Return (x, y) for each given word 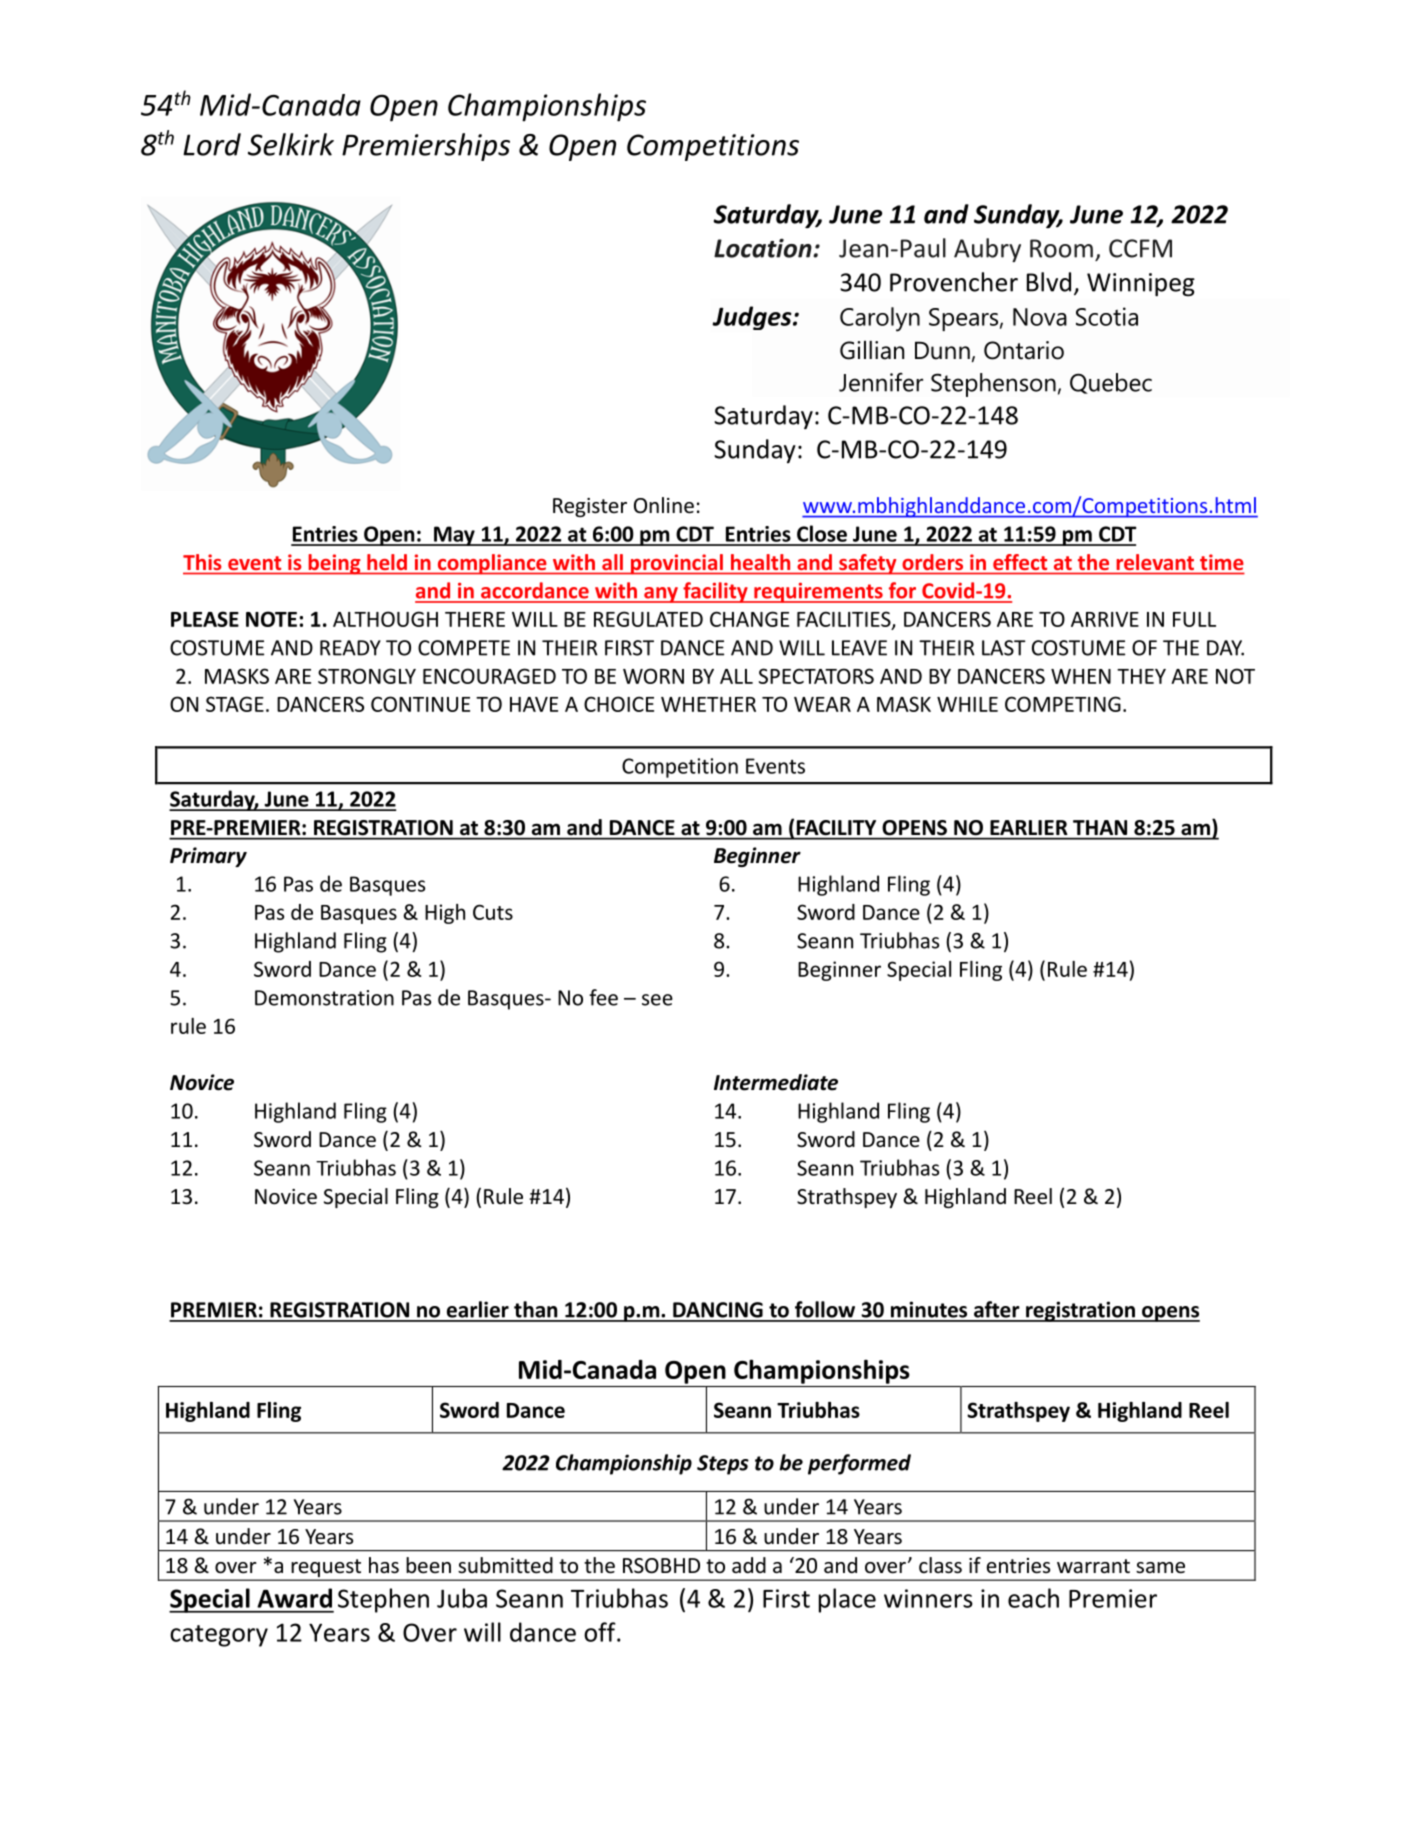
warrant (1093, 1566)
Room (1061, 248)
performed (859, 1464)
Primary (208, 857)
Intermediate (776, 1082)
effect (1020, 562)
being (334, 564)
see (657, 1000)
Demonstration (324, 998)
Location (764, 248)
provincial (677, 564)
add (749, 1565)
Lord (212, 144)
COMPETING (1063, 704)
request (326, 1569)
